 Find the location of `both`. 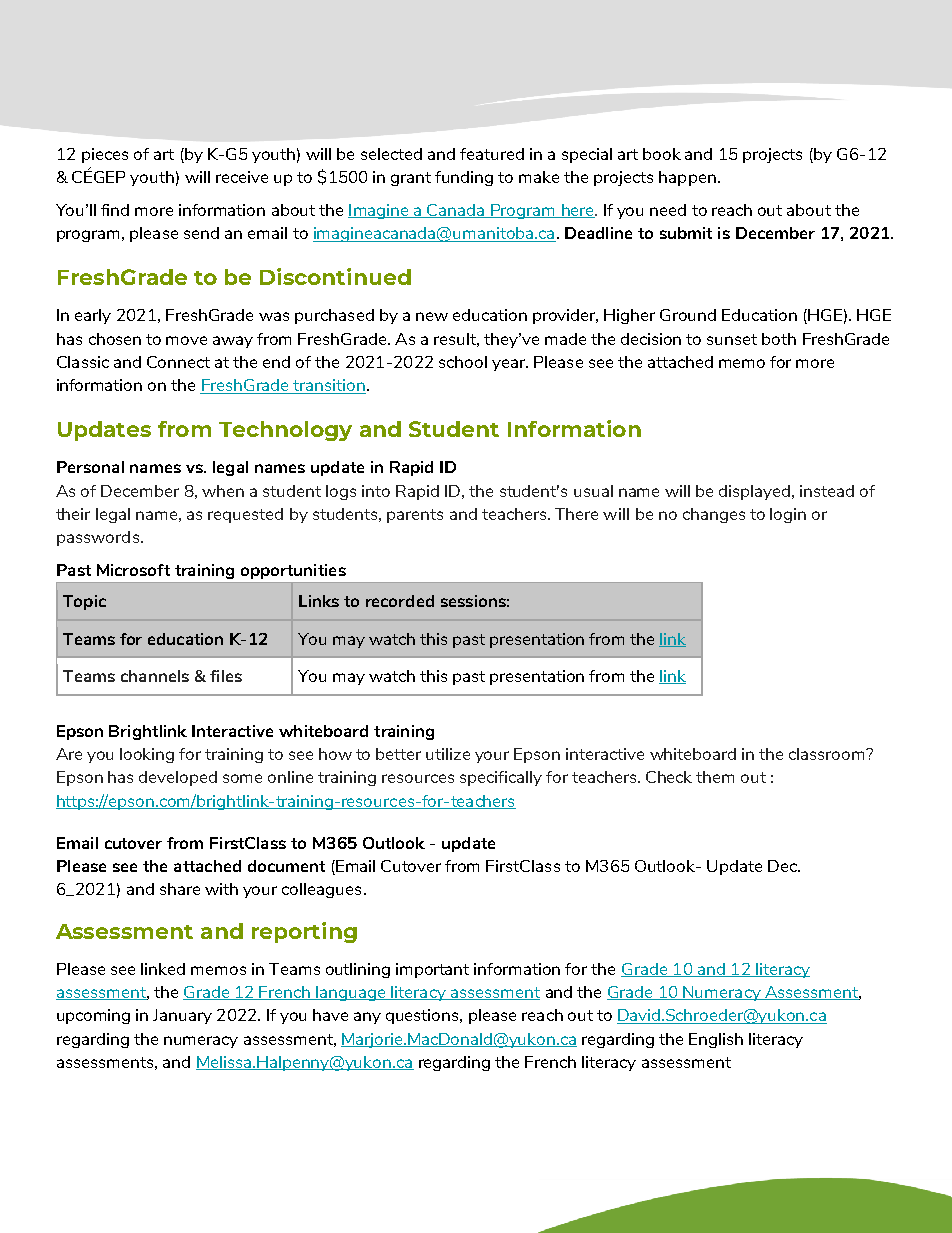

both is located at coordinates (779, 339).
